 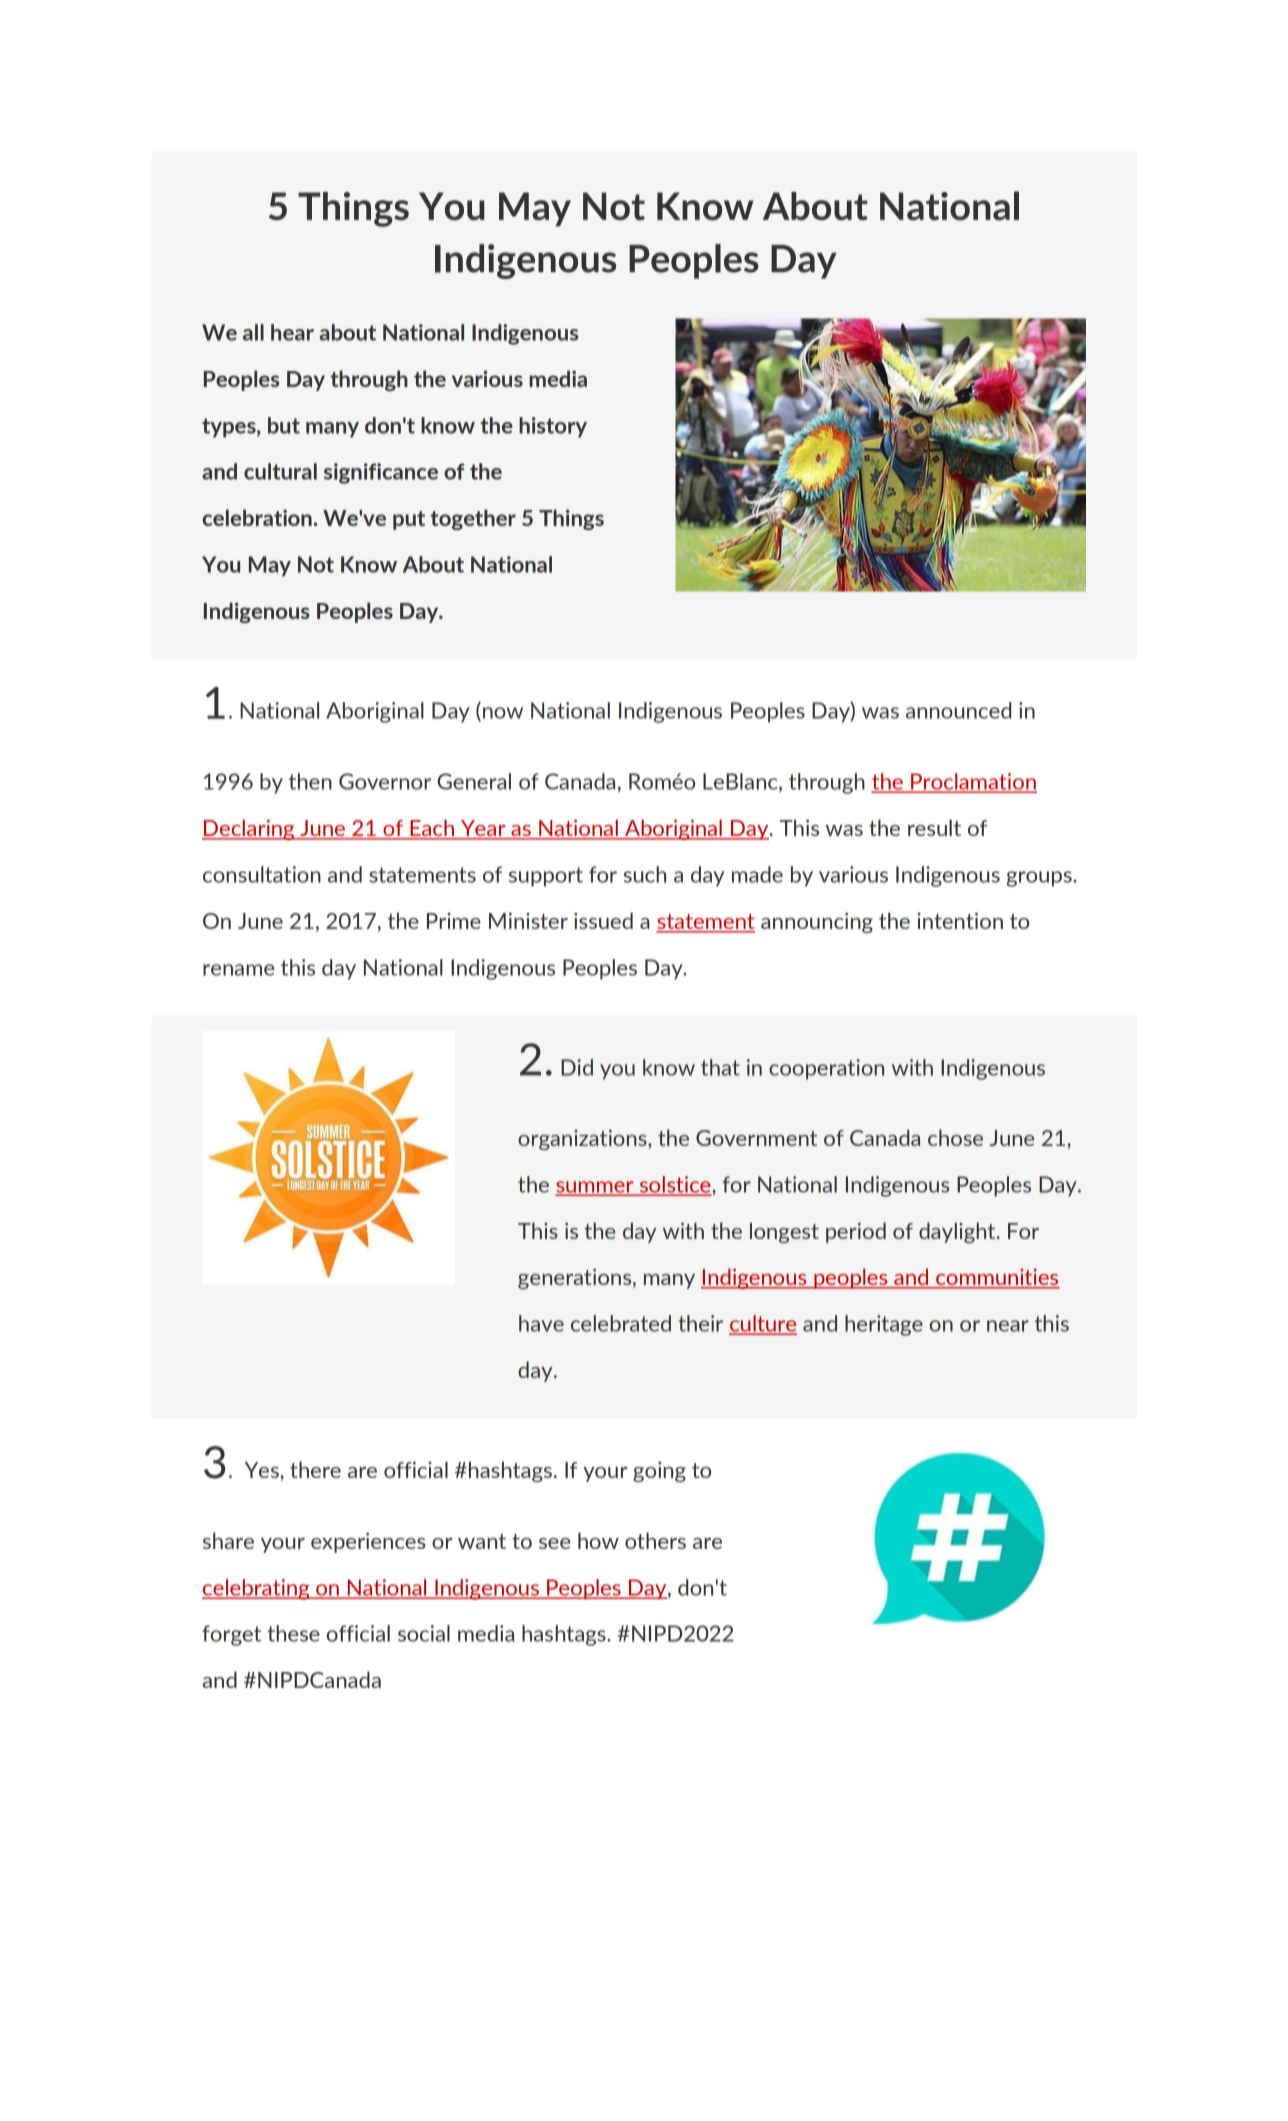 What do you see at coordinates (310, 781) in the page?
I see `then` at bounding box center [310, 781].
